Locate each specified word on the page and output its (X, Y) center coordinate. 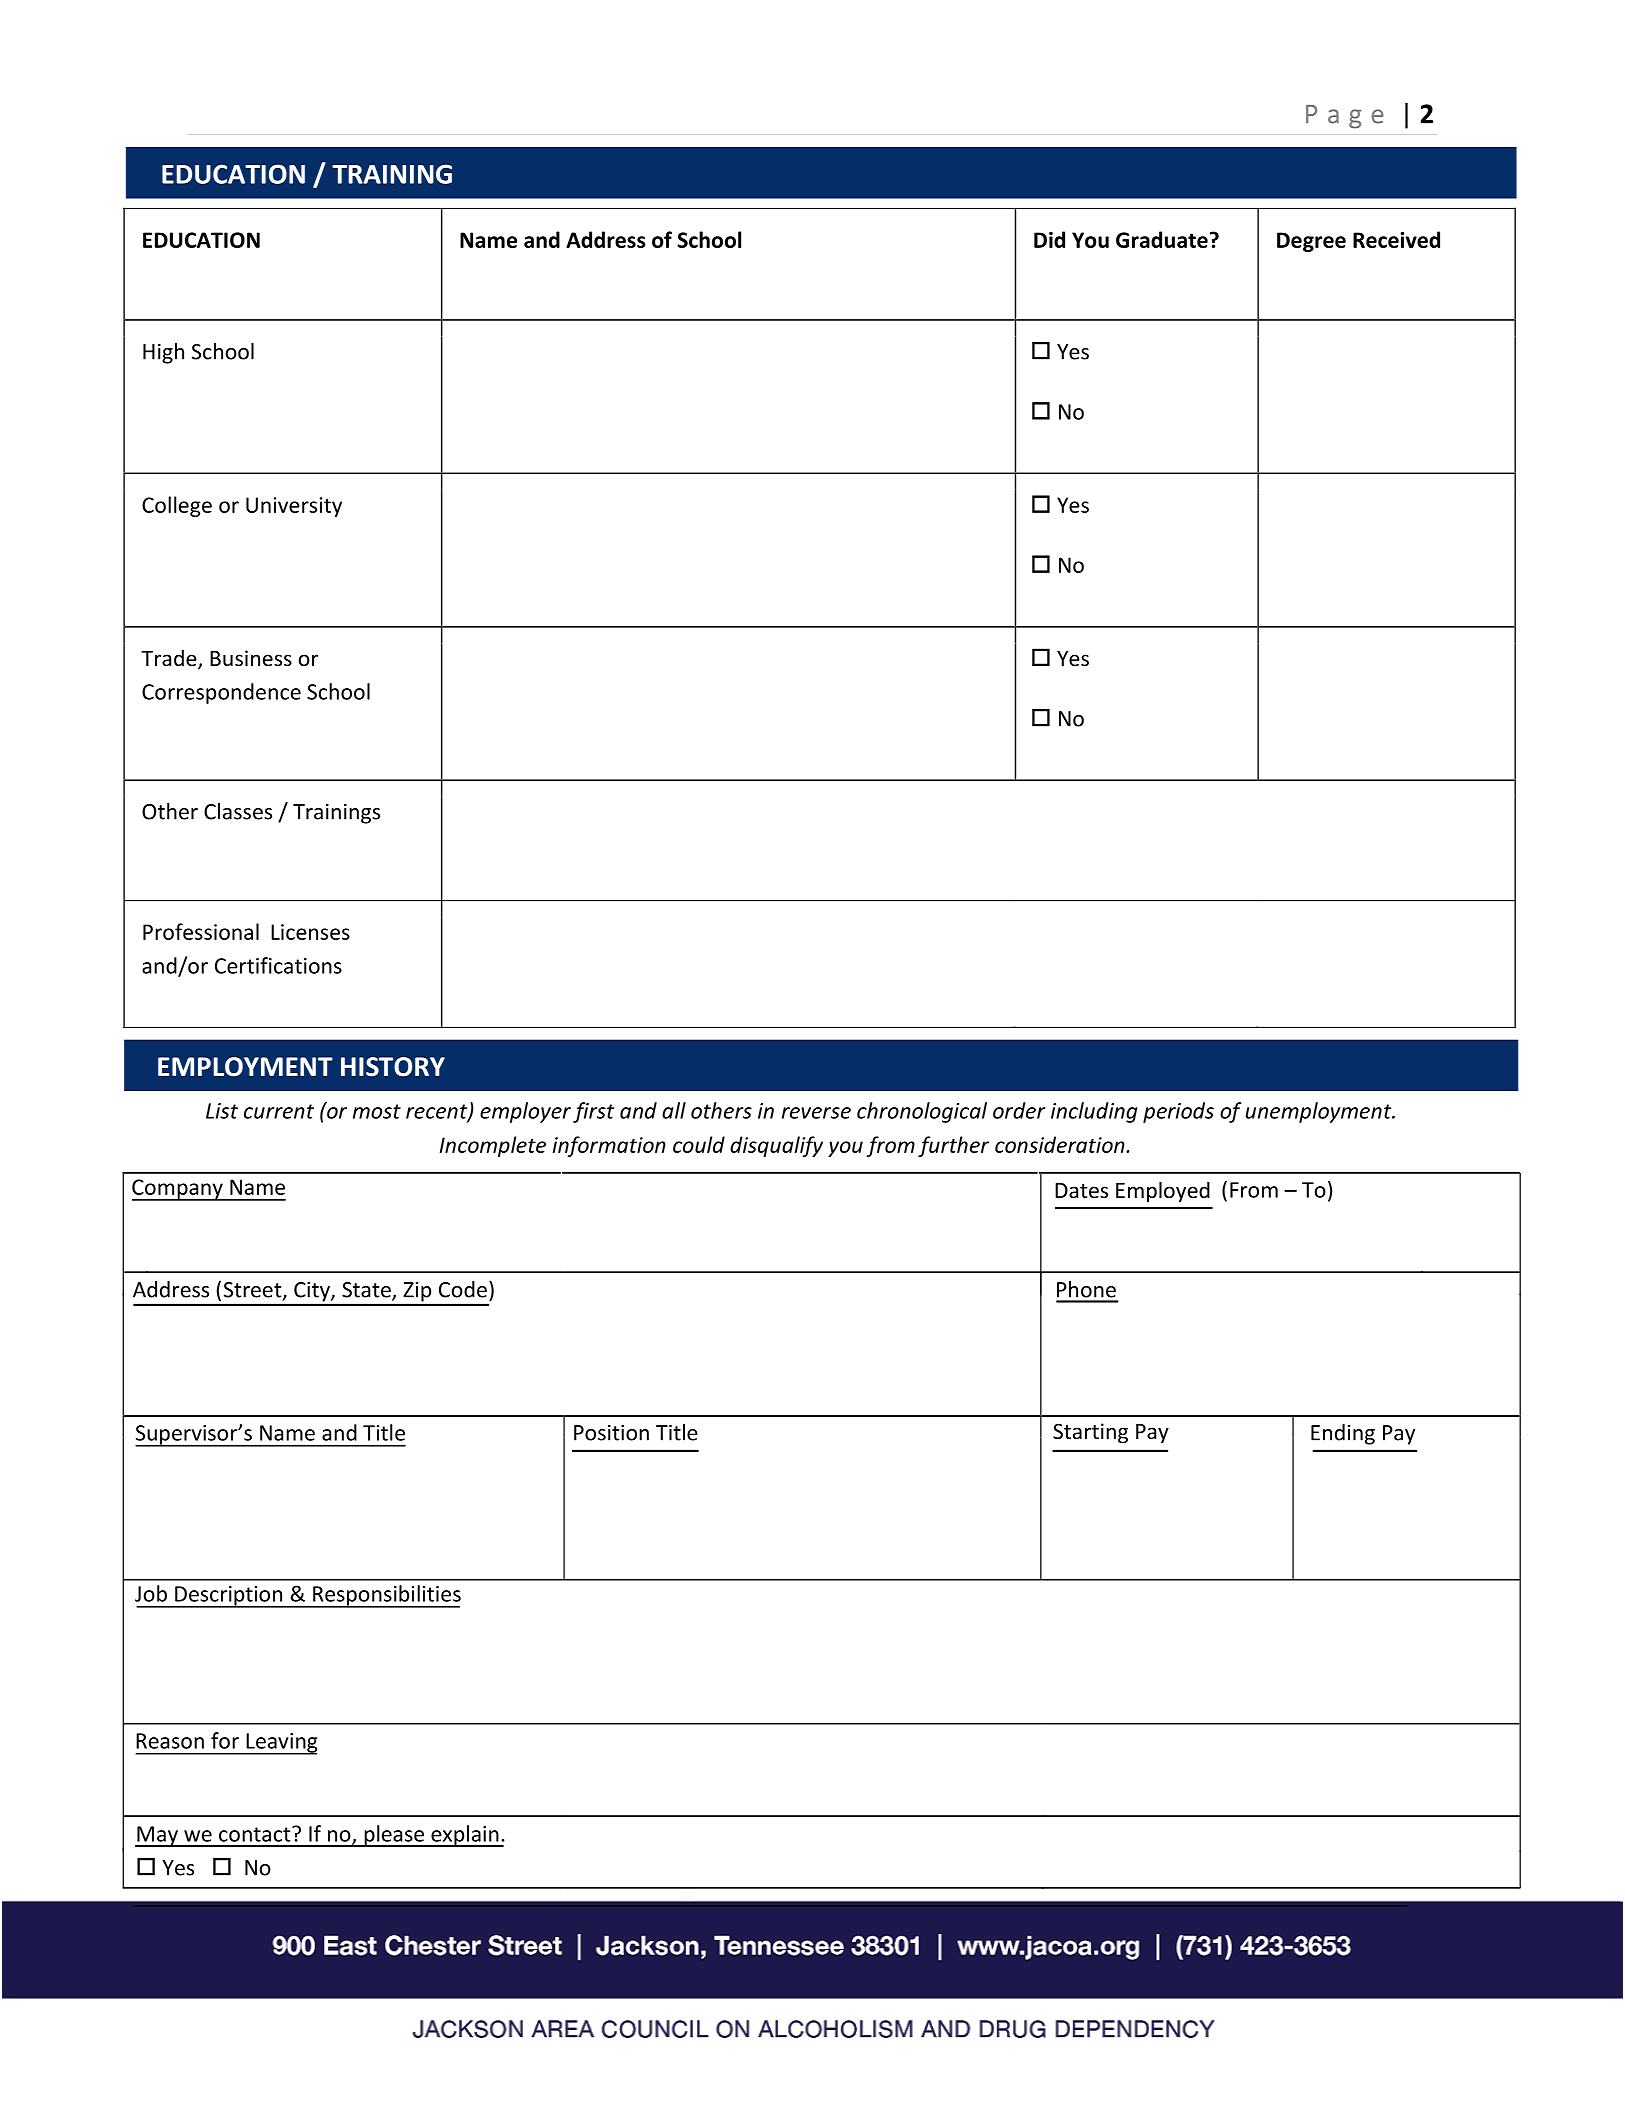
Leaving (281, 1744)
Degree (1311, 242)
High (163, 353)
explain (465, 1836)
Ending (1343, 1434)
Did (1049, 239)
